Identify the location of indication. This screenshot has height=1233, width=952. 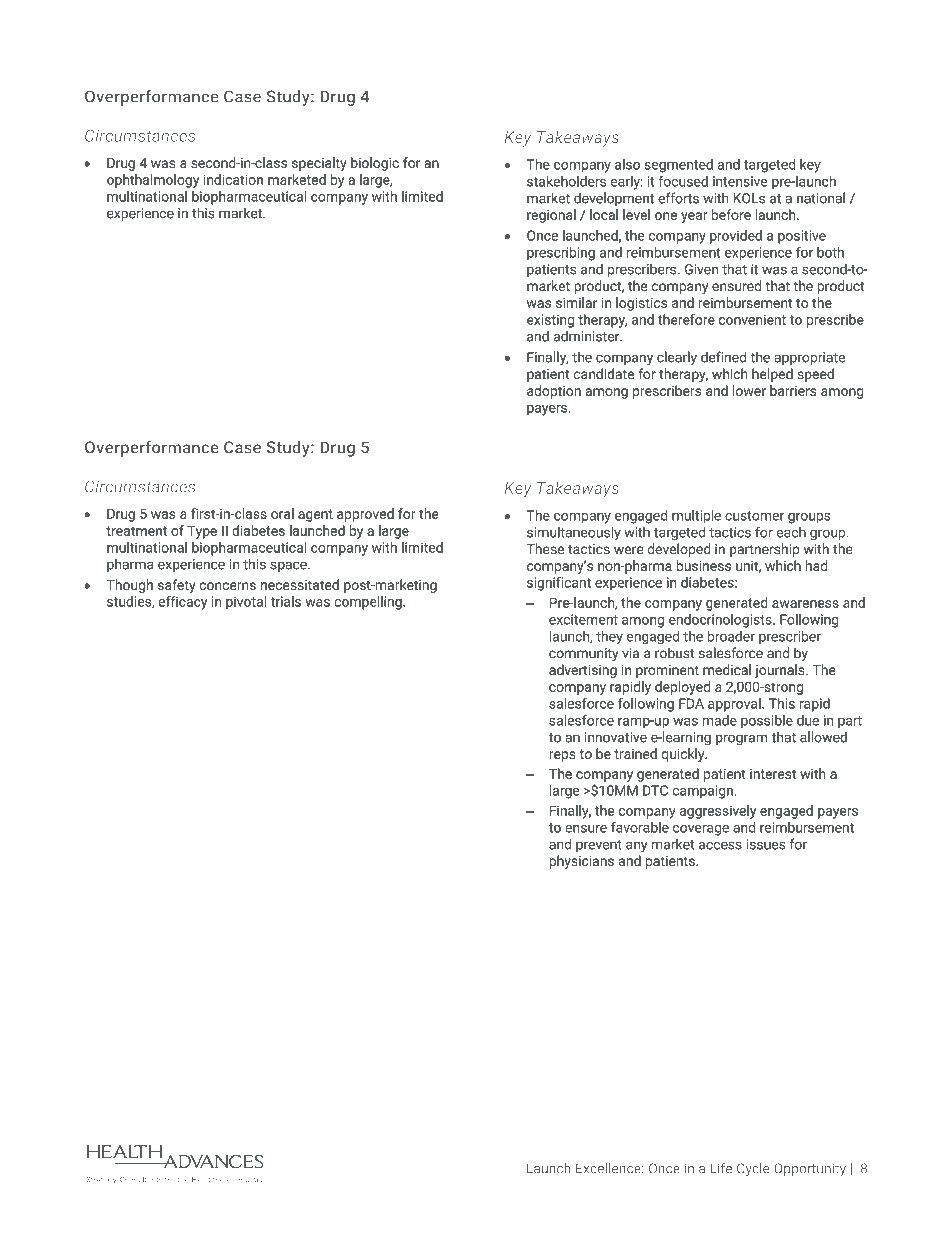
(233, 179).
